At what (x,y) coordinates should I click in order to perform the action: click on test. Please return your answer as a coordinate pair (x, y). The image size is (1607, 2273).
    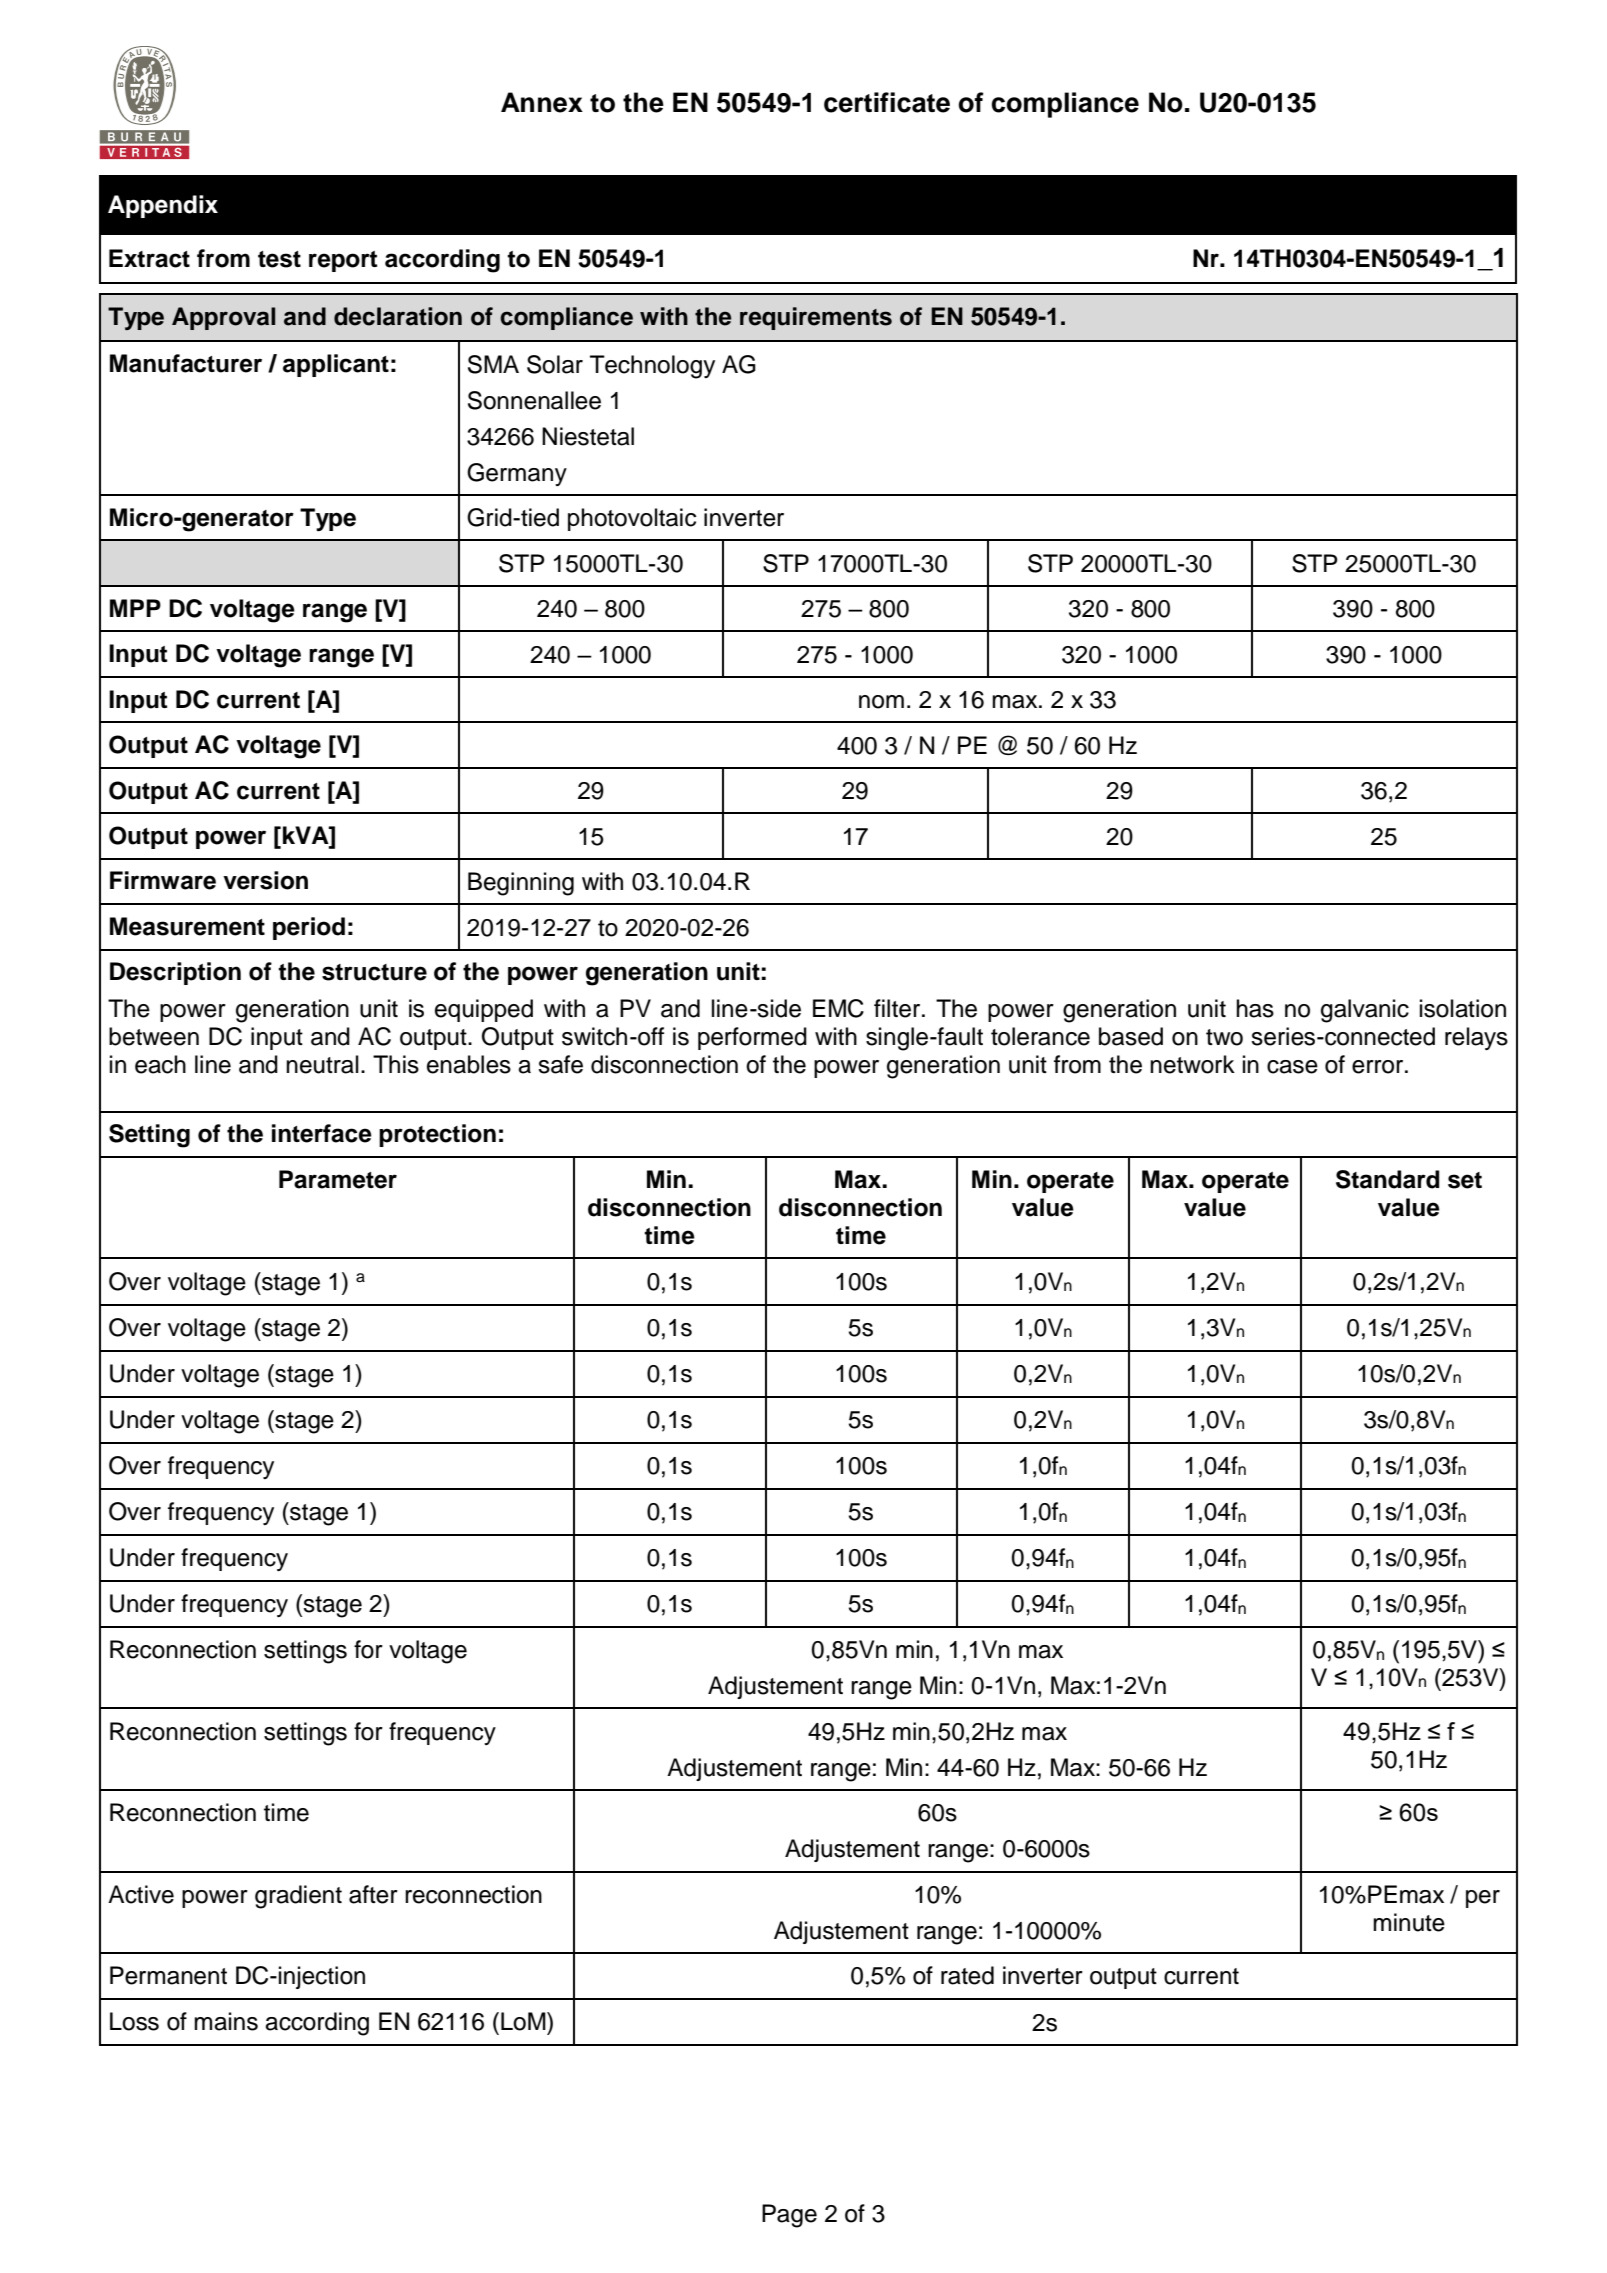
    Looking at the image, I should click on (279, 259).
